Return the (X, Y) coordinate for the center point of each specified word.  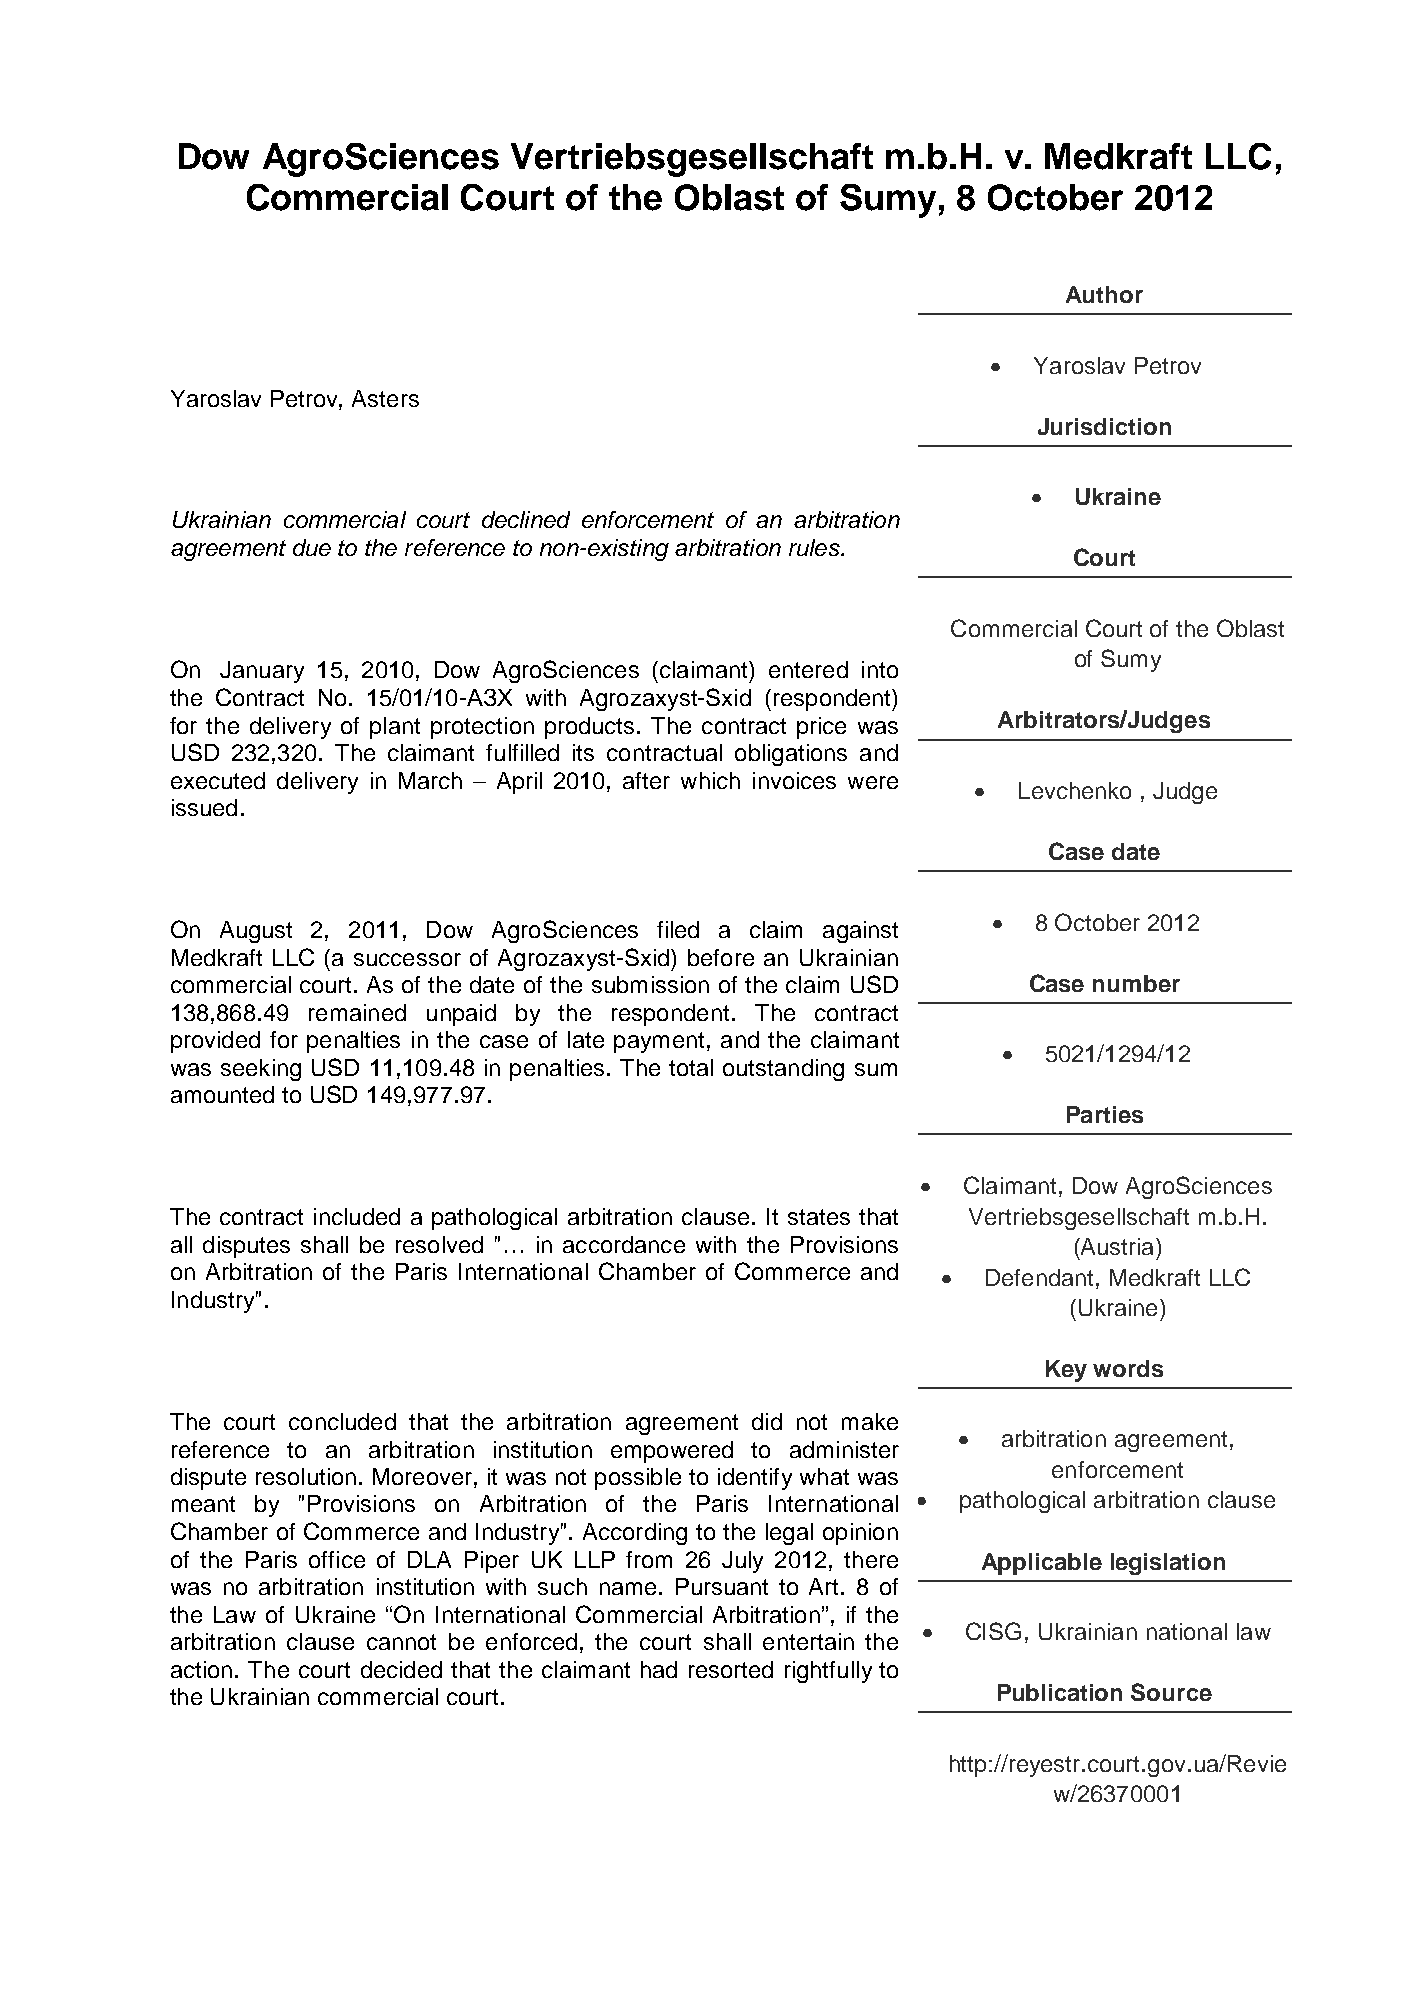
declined (526, 519)
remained (357, 1012)
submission (650, 984)
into (880, 669)
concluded (342, 1421)
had (659, 1669)
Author (1104, 294)
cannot (401, 1642)
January (262, 672)
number (1136, 983)
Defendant (1039, 1277)
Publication (1060, 1692)
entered (808, 669)
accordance (624, 1244)
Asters (385, 398)
